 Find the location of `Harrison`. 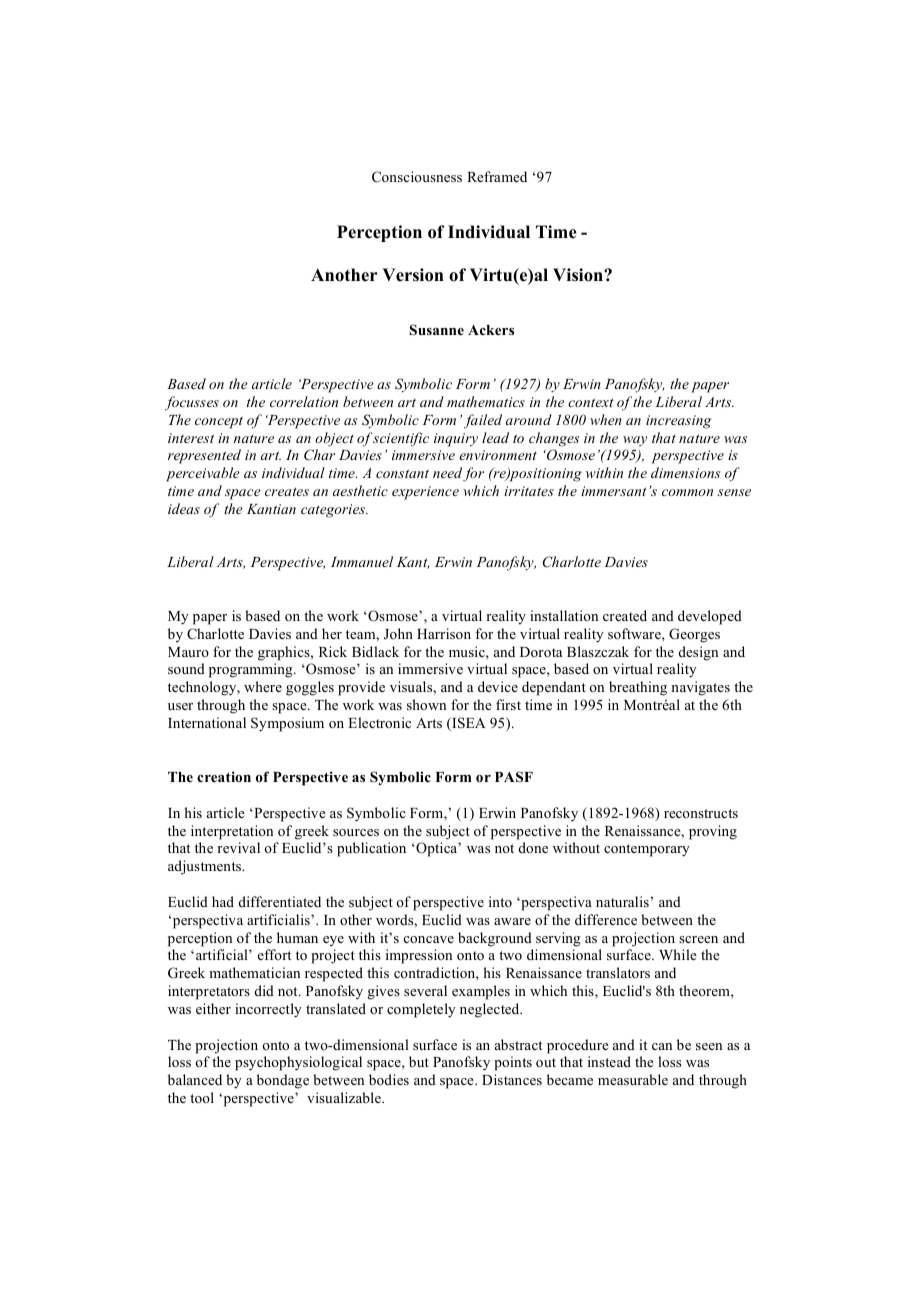

Harrison is located at coordinates (444, 633).
